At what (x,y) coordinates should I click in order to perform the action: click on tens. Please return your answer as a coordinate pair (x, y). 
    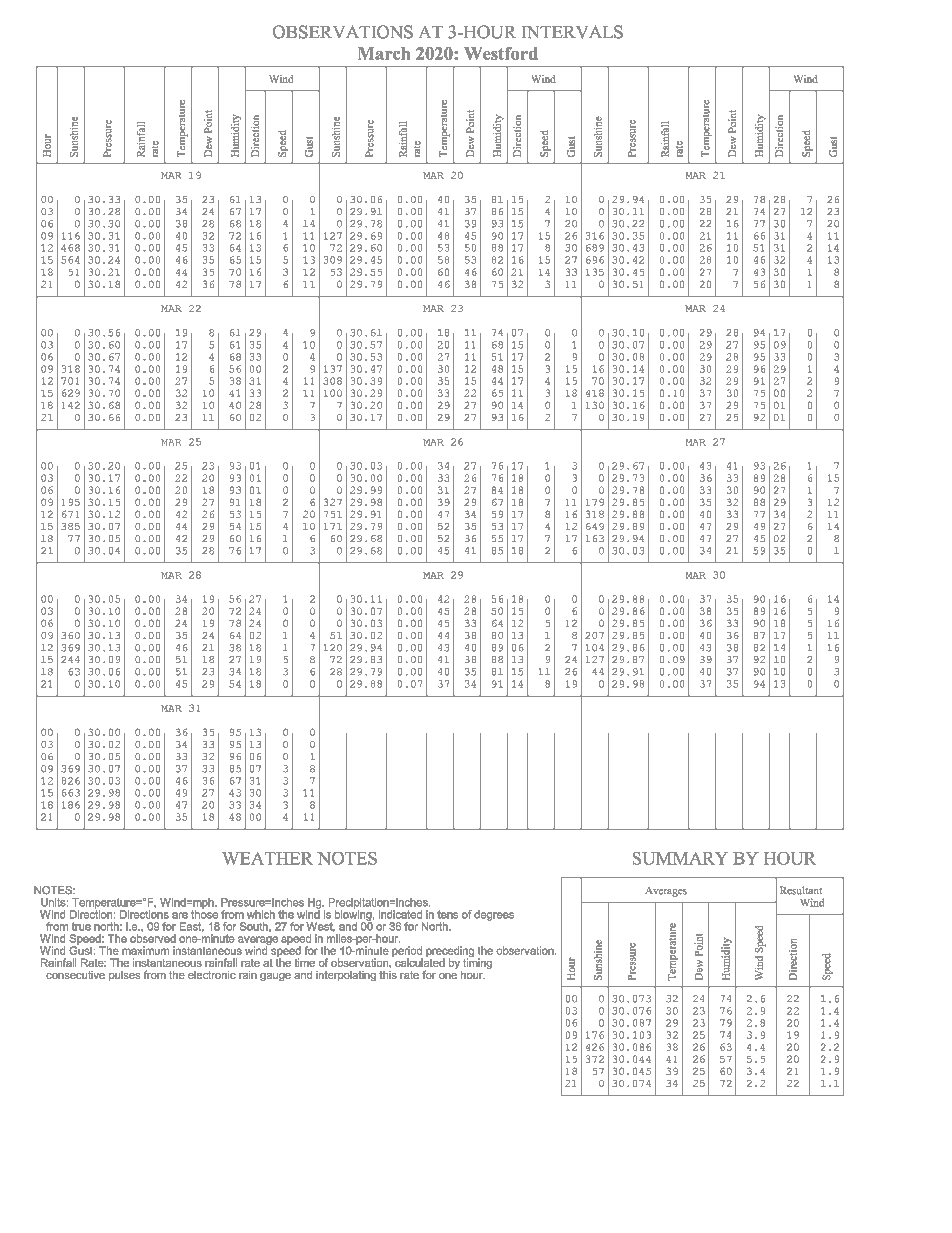
    Looking at the image, I should click on (447, 914).
